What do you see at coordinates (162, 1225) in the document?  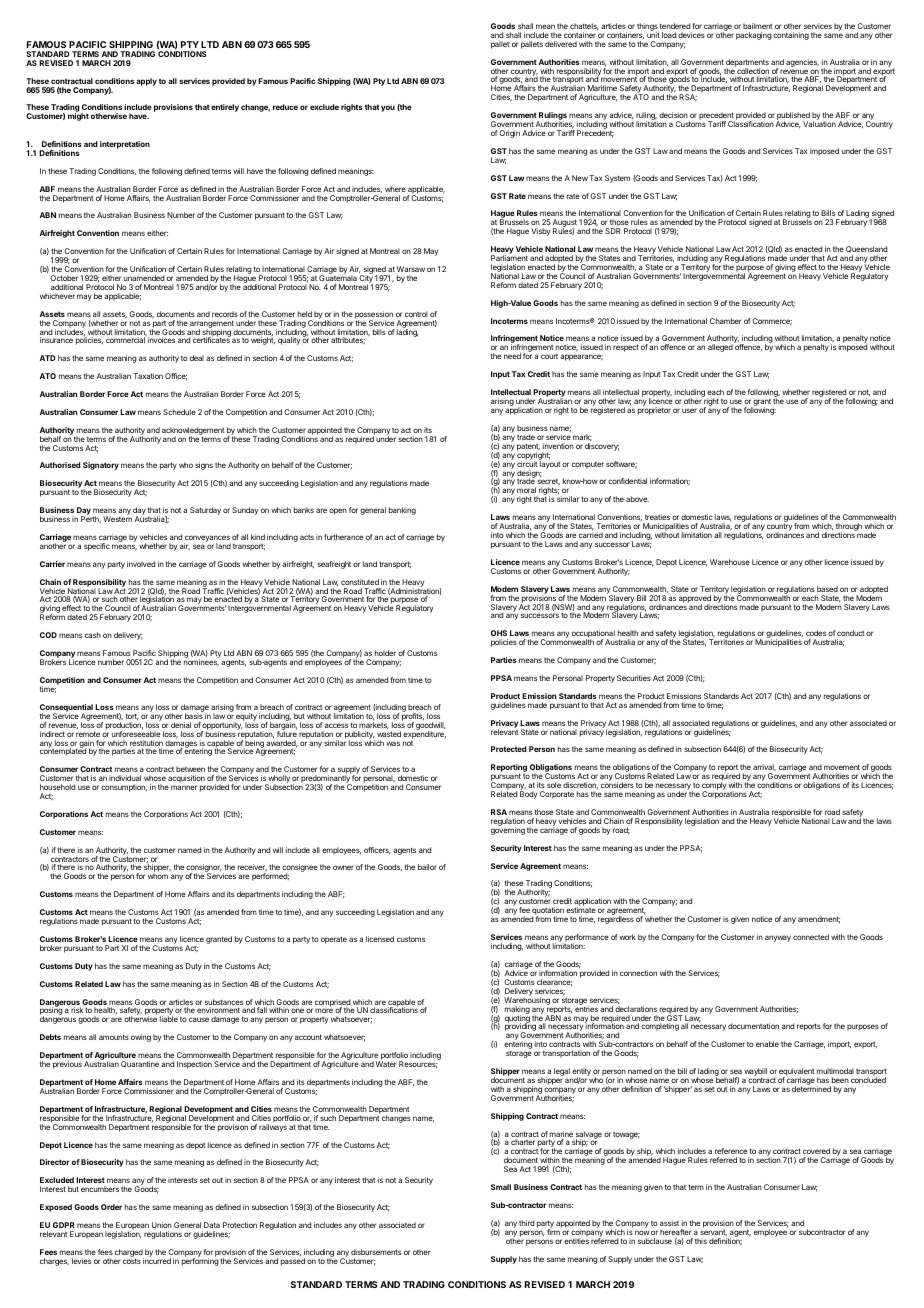 I see `Union` at bounding box center [162, 1225].
